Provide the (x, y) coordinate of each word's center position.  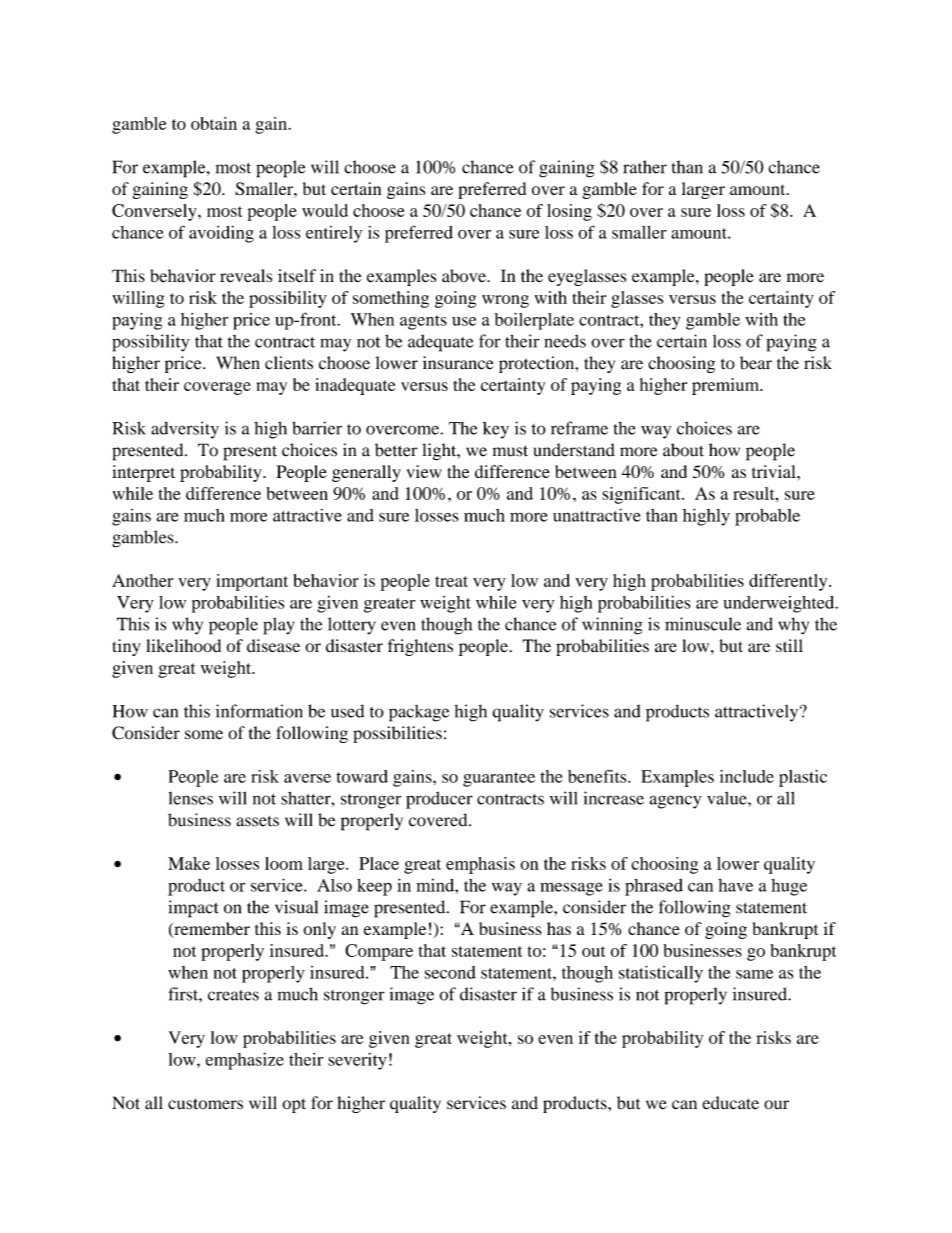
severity (357, 1061)
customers (205, 1104)
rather (645, 167)
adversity (185, 430)
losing (569, 212)
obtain (214, 123)
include (747, 776)
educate (730, 1103)
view (424, 471)
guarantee (499, 779)
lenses (190, 798)
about (683, 450)
